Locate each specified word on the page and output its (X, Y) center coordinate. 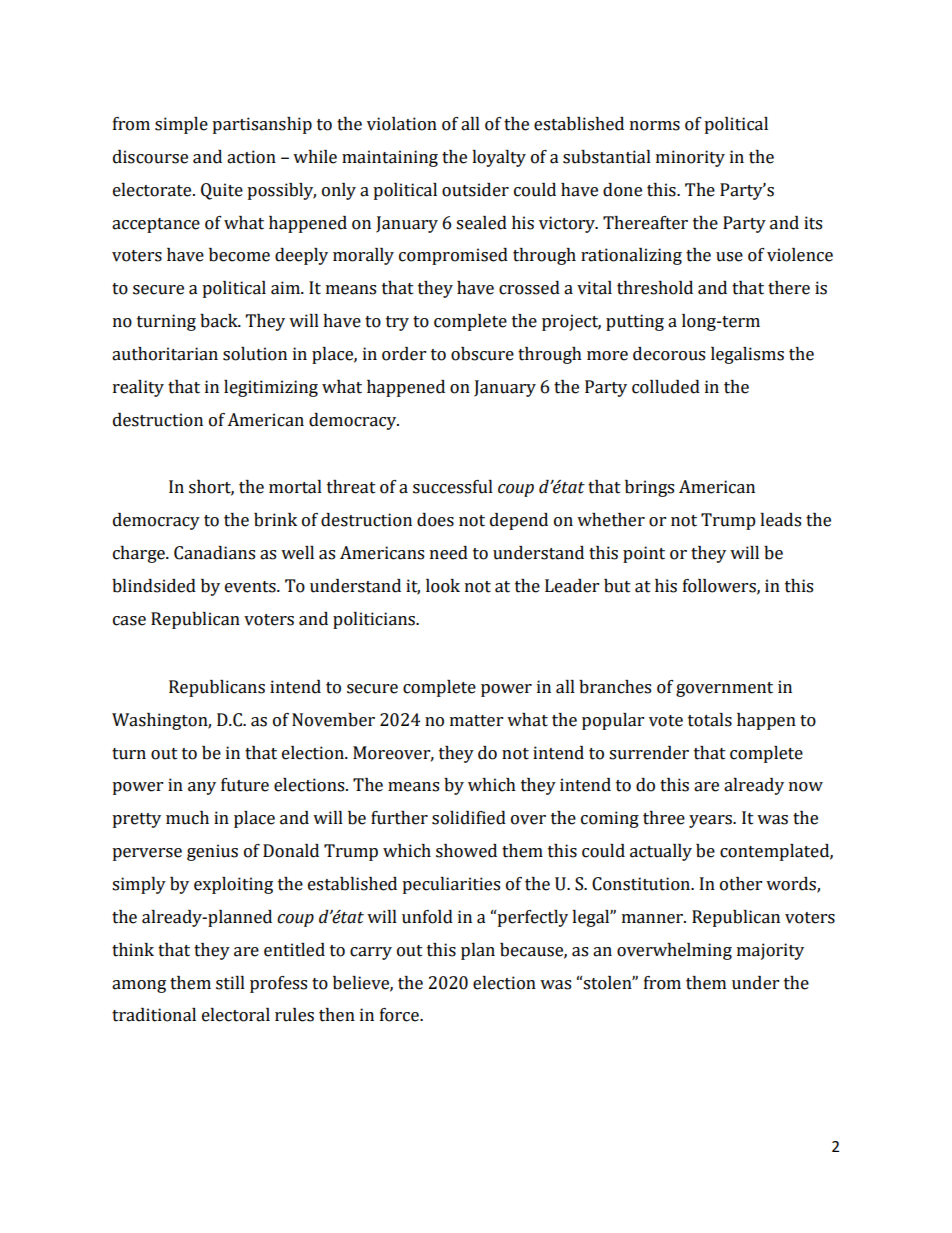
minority (690, 158)
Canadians (214, 553)
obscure (482, 354)
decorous (669, 354)
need (449, 553)
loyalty (499, 158)
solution (255, 354)
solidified (469, 818)
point (644, 554)
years (711, 821)
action (251, 157)
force (400, 1015)
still (230, 983)
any (202, 788)
